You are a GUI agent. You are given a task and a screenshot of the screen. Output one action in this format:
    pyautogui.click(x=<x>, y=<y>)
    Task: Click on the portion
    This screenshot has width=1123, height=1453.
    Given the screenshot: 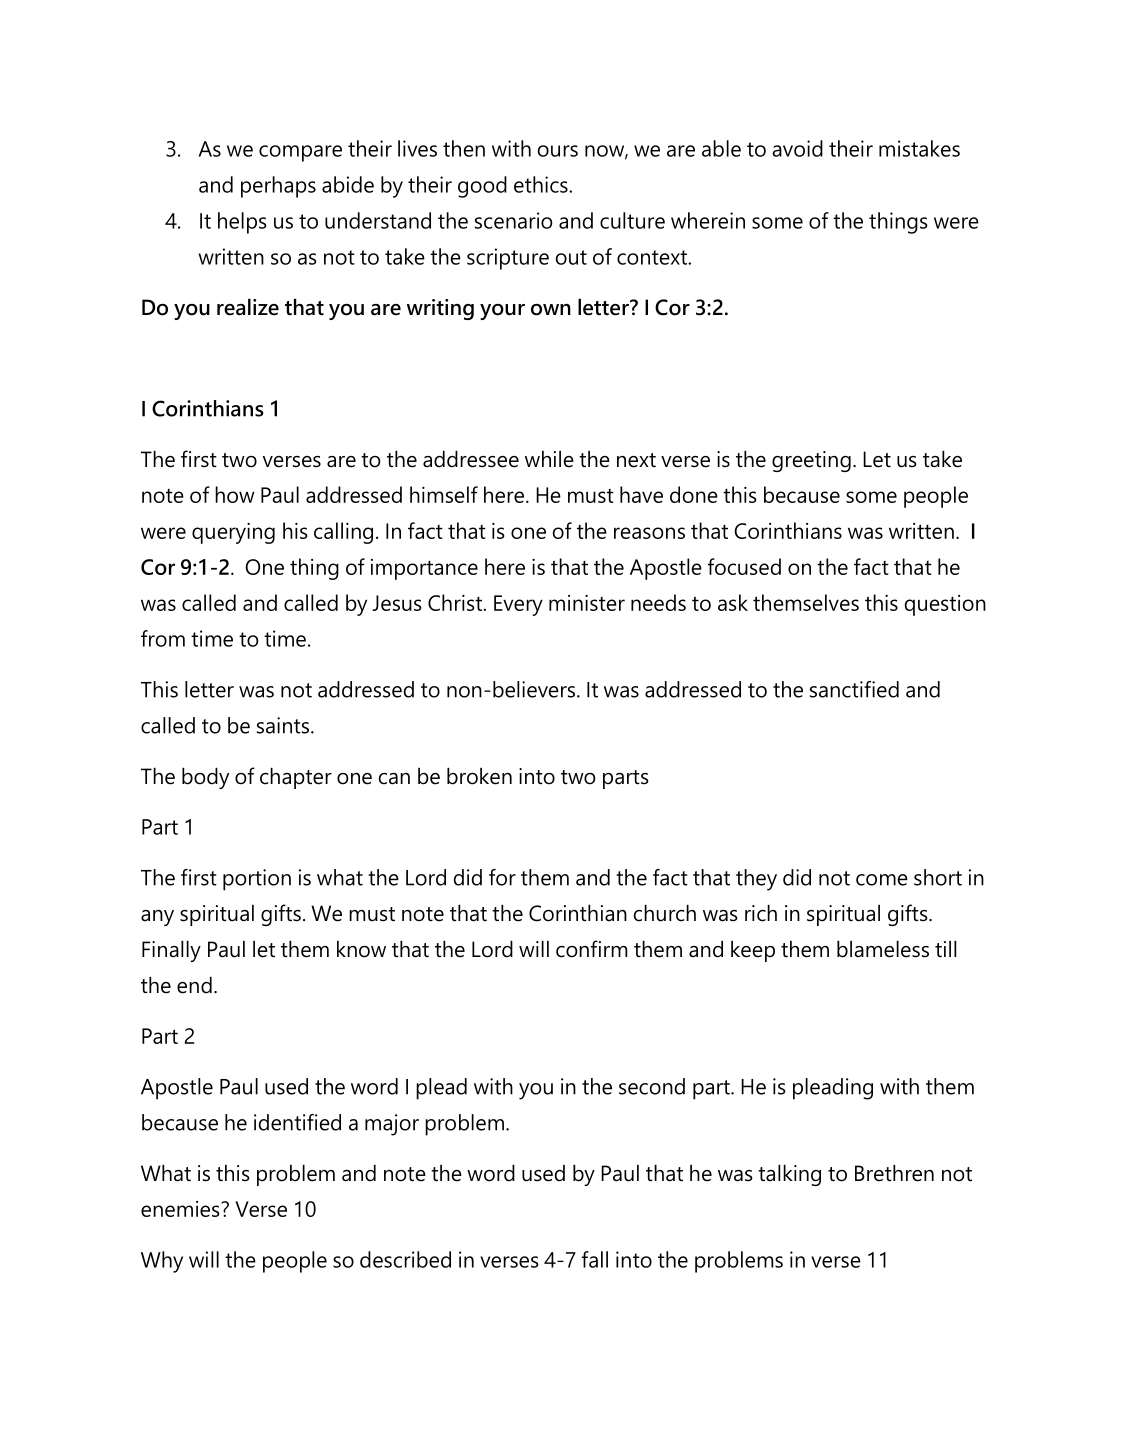 What is the action you would take?
    pyautogui.click(x=257, y=880)
